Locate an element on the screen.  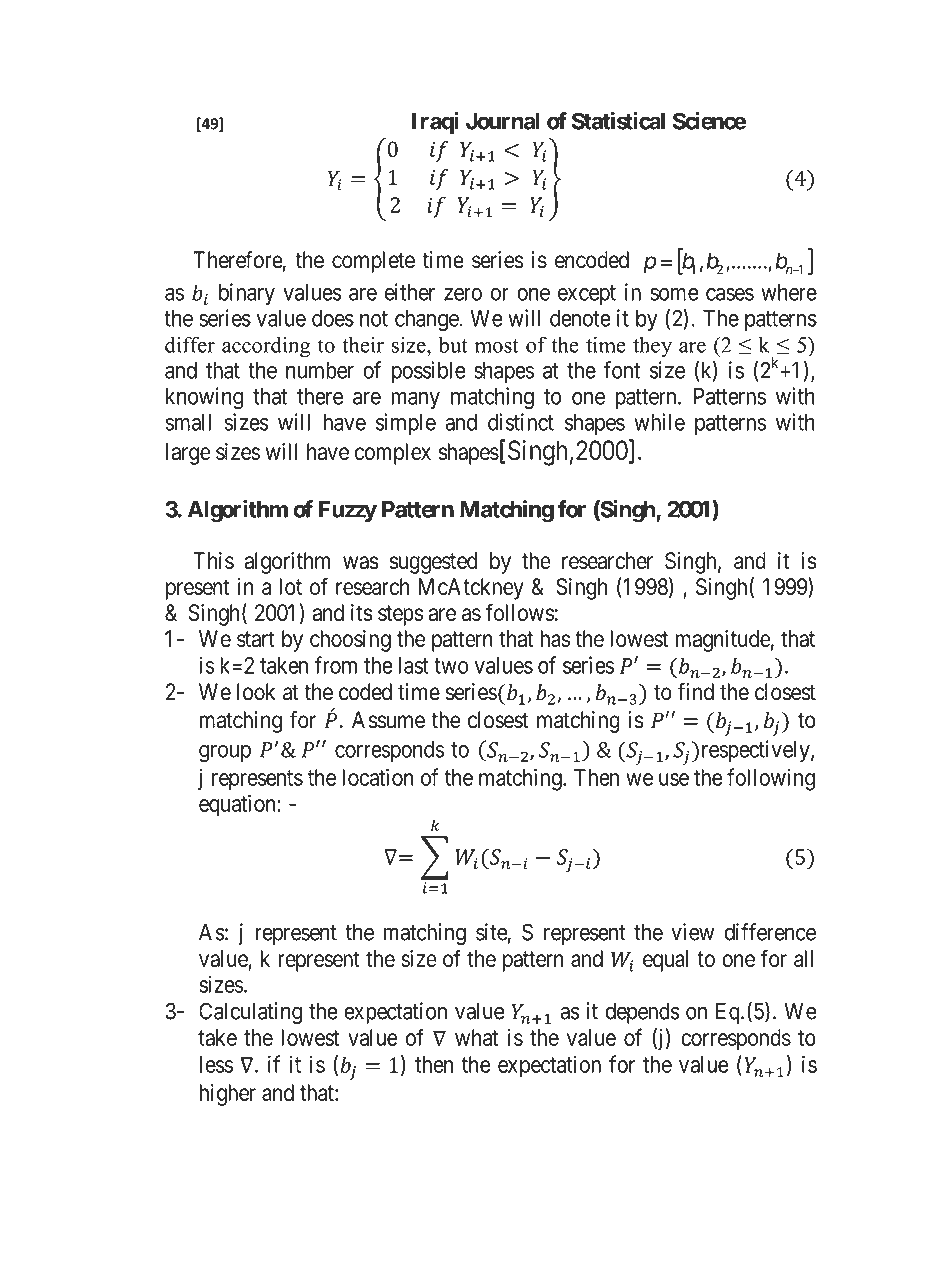
less is located at coordinates (216, 1064).
